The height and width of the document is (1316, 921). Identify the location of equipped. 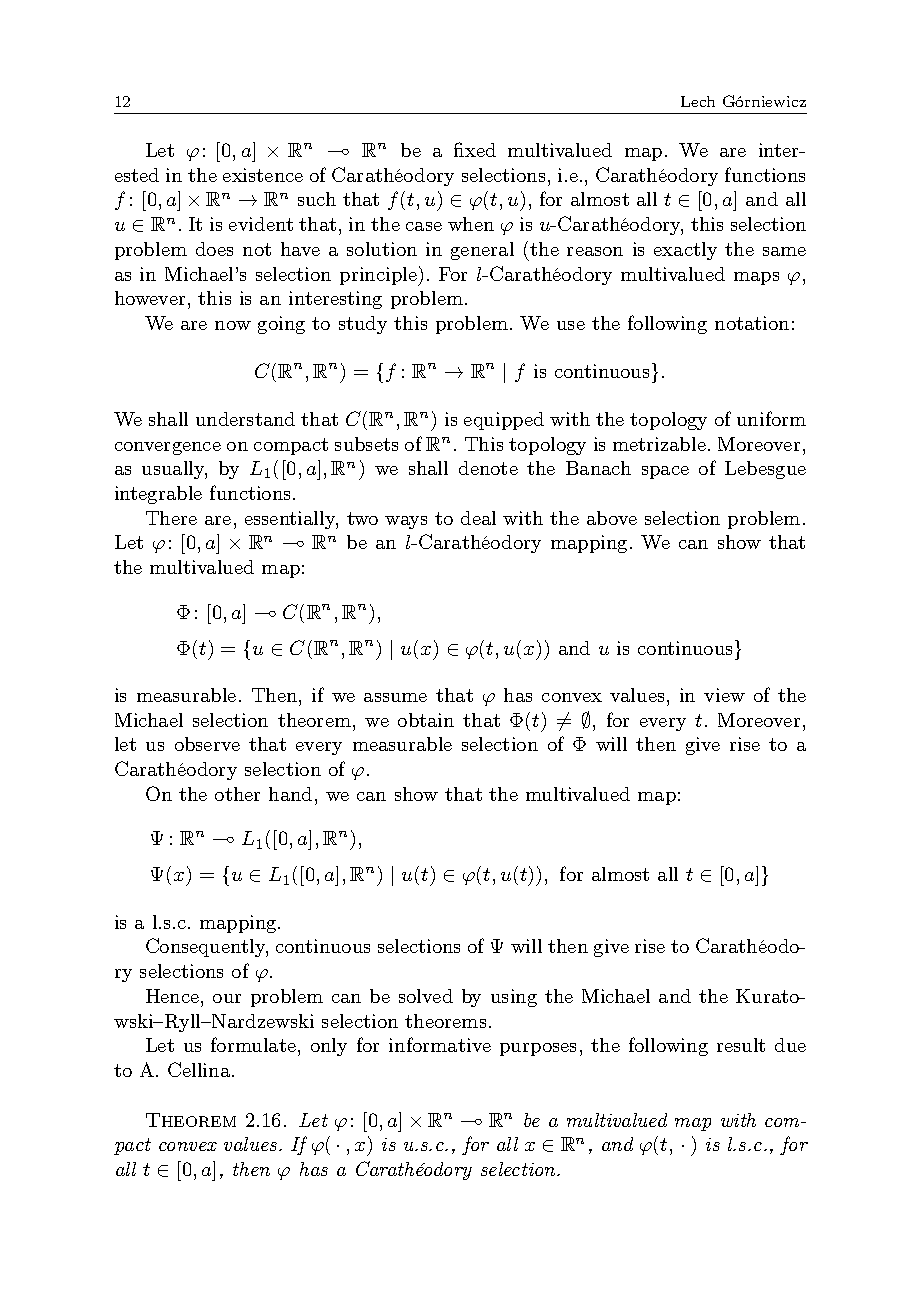
(504, 421).
